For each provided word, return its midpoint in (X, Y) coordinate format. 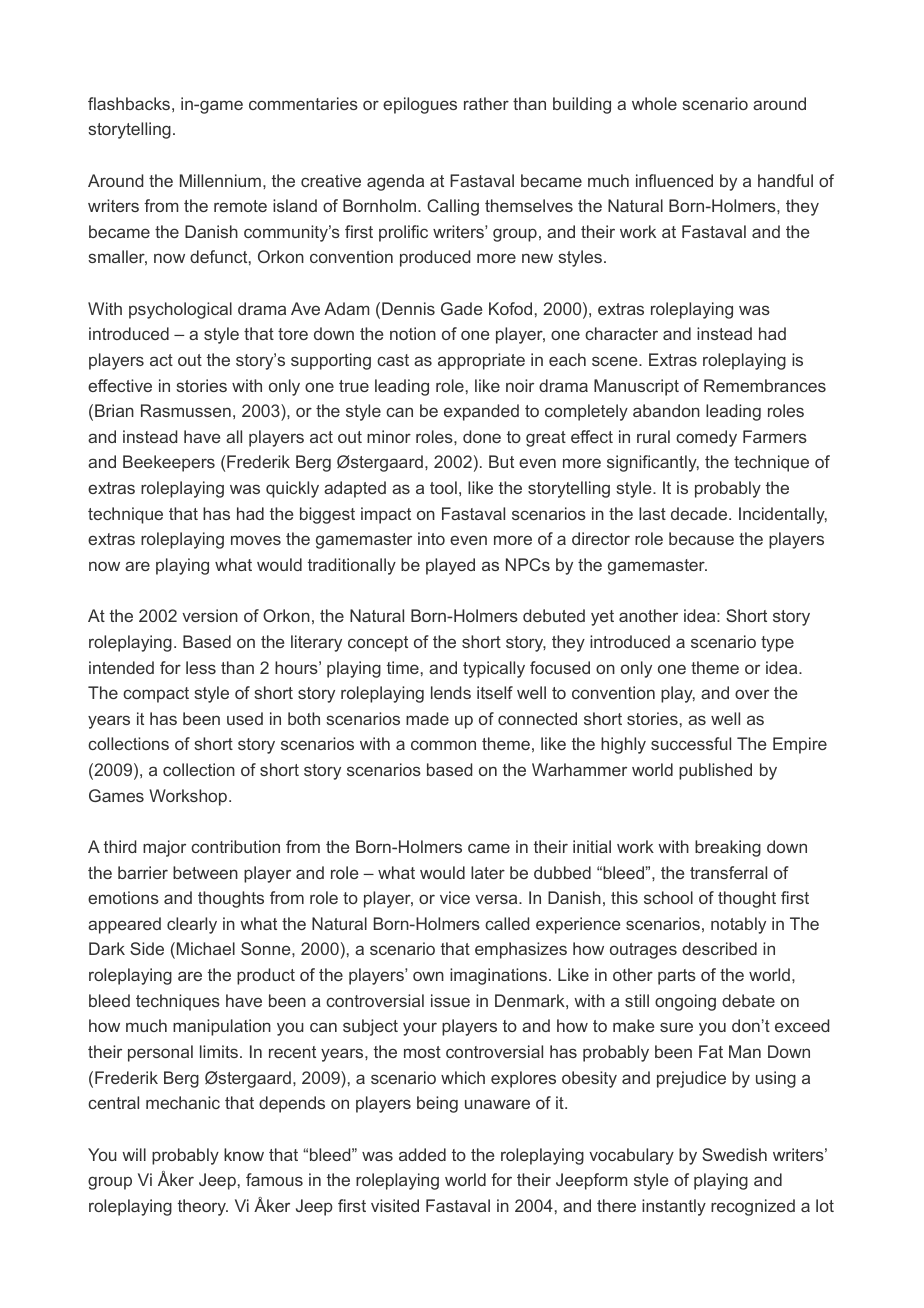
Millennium (220, 180)
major (164, 848)
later (488, 872)
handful (785, 180)
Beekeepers (169, 463)
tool (443, 487)
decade (700, 513)
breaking (728, 848)
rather (486, 103)
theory (203, 1207)
